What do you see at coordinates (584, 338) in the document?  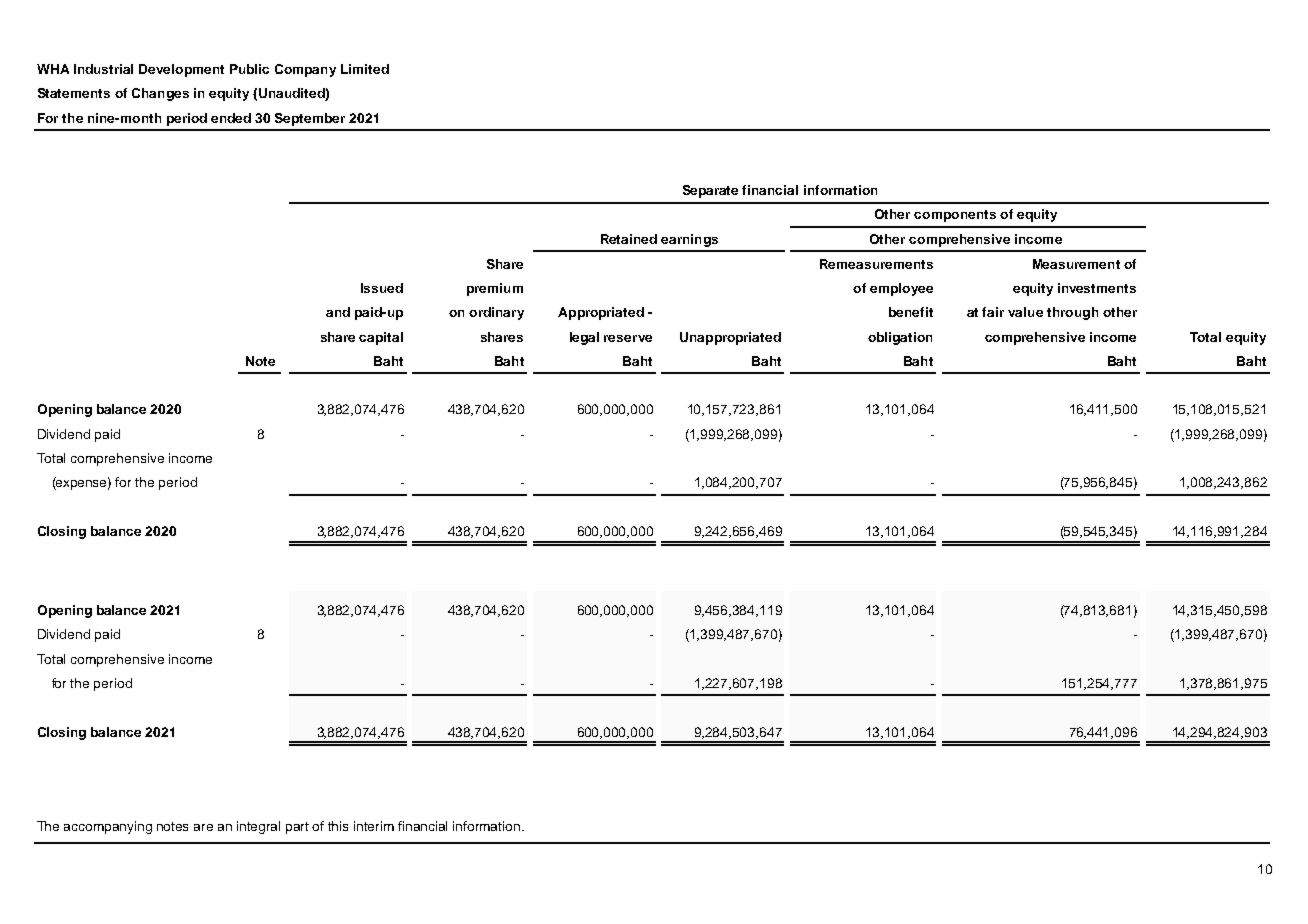 I see `legal` at bounding box center [584, 338].
